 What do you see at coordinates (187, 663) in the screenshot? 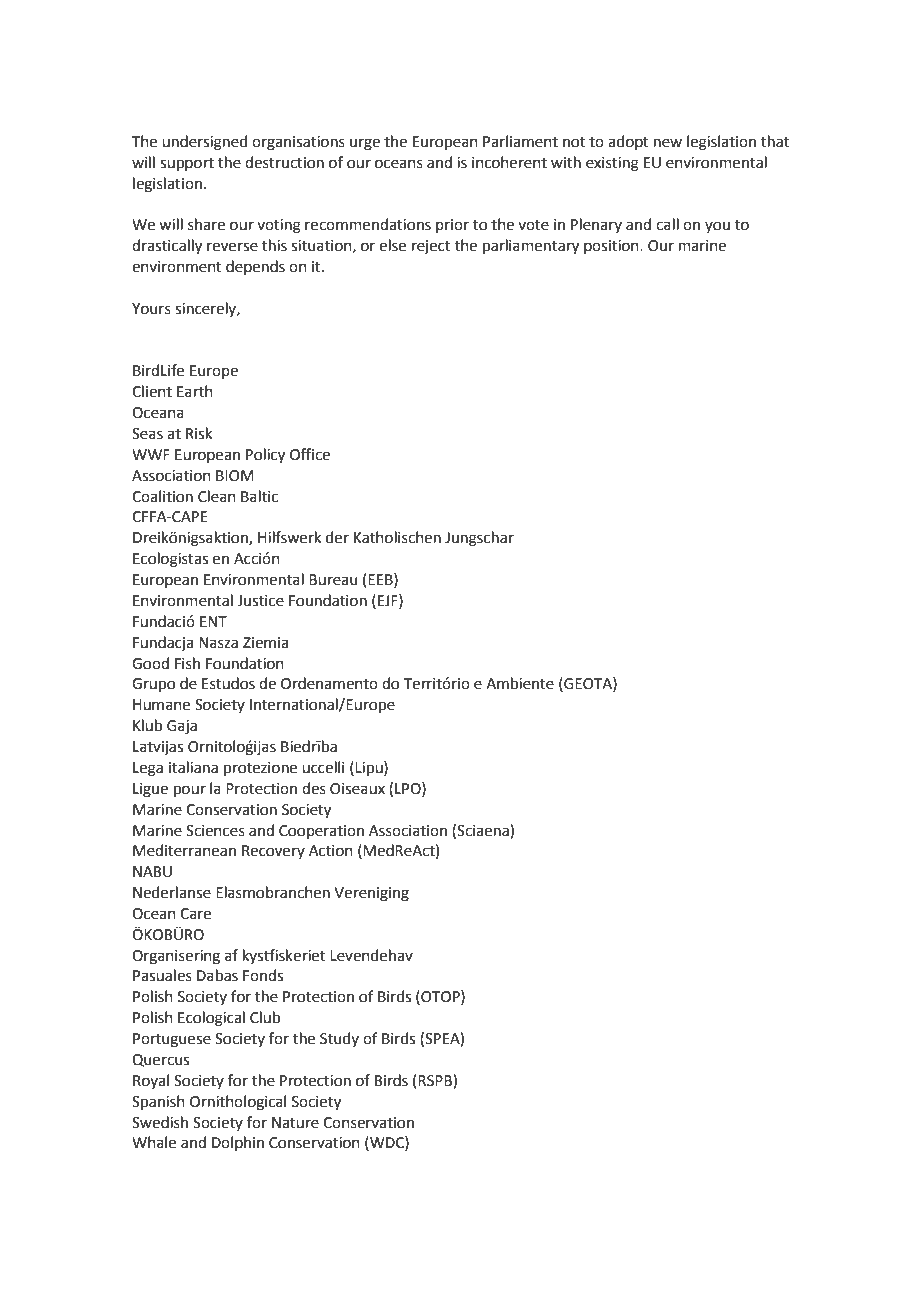
I see `Fish` at bounding box center [187, 663].
